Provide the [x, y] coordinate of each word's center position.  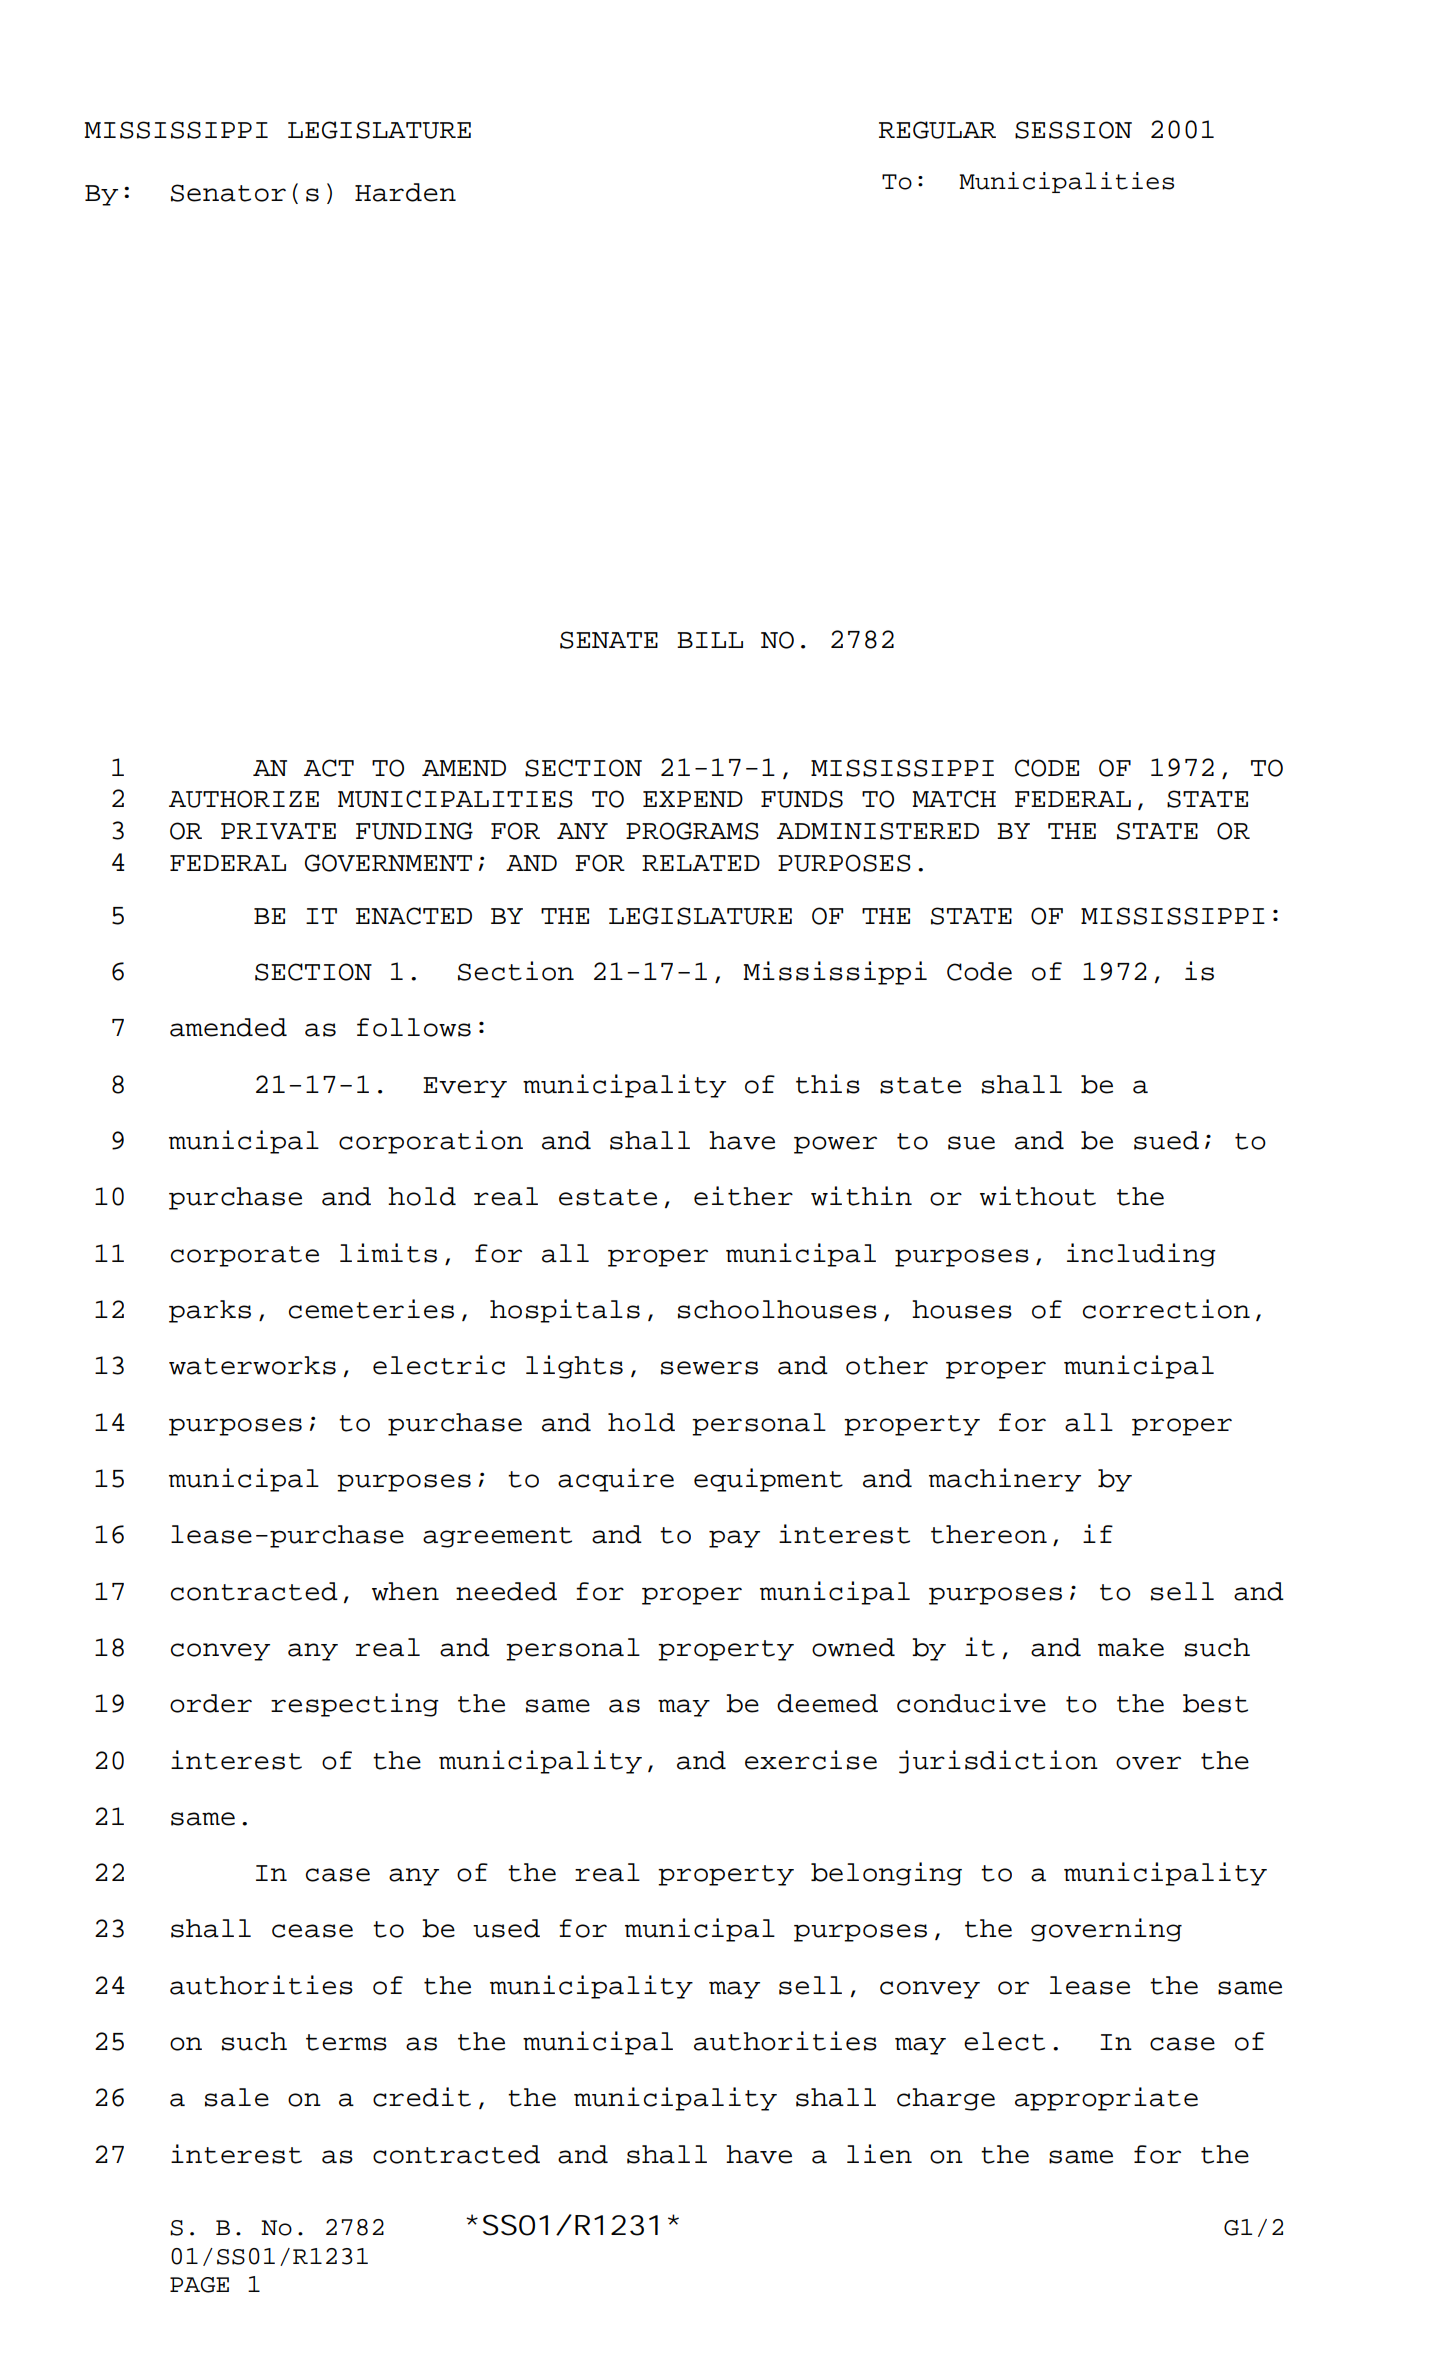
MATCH [954, 799]
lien [879, 2154]
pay [734, 1539]
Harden [405, 192]
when [405, 1591]
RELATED [701, 863]
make [1131, 1647]
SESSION [1073, 130]
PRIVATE [278, 831]
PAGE [199, 2285]
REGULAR [937, 130]
